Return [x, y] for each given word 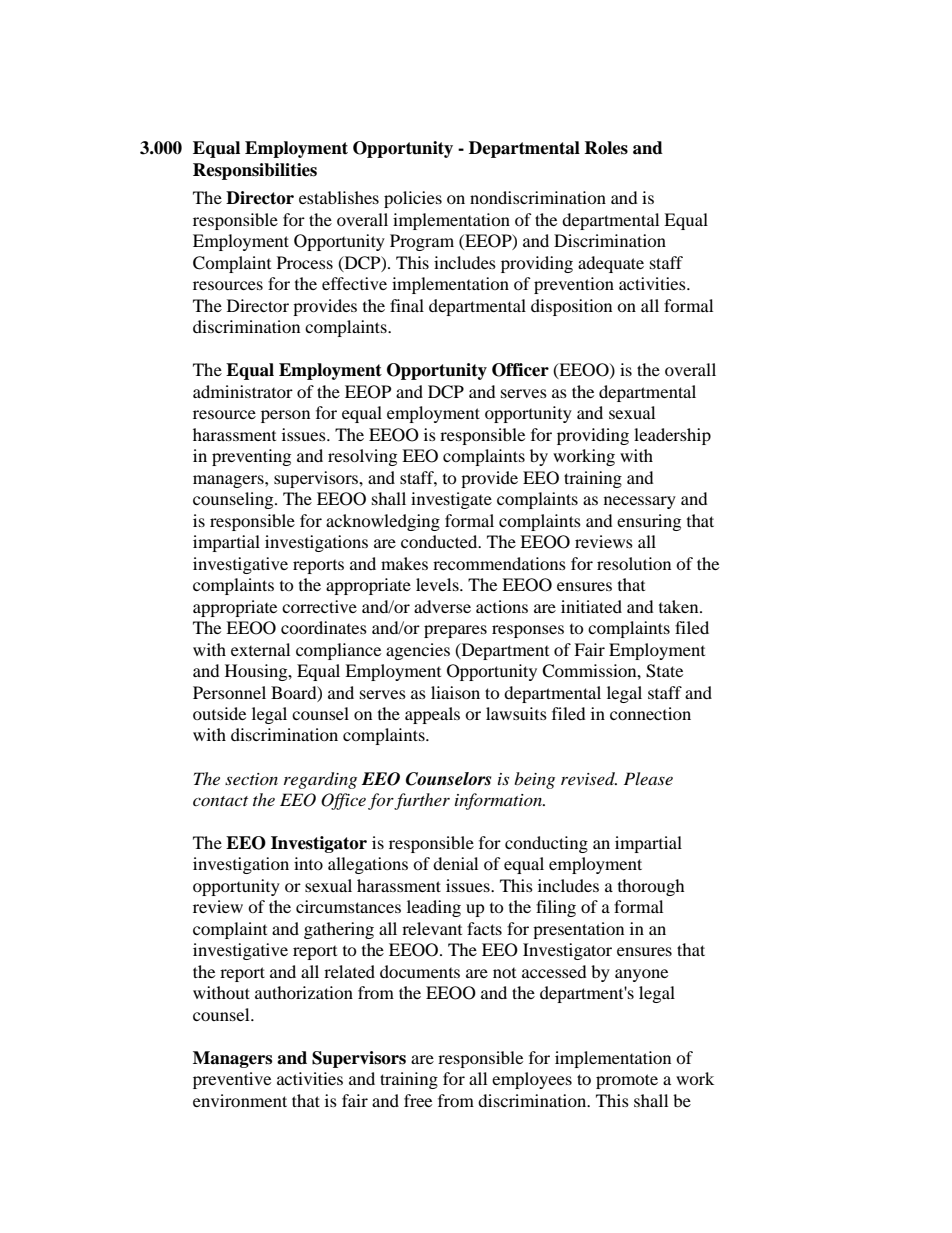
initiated [591, 606]
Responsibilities [255, 171]
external [260, 649]
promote [627, 1081]
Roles [606, 148]
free [418, 1100]
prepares [455, 631]
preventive [232, 1080]
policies [413, 199]
